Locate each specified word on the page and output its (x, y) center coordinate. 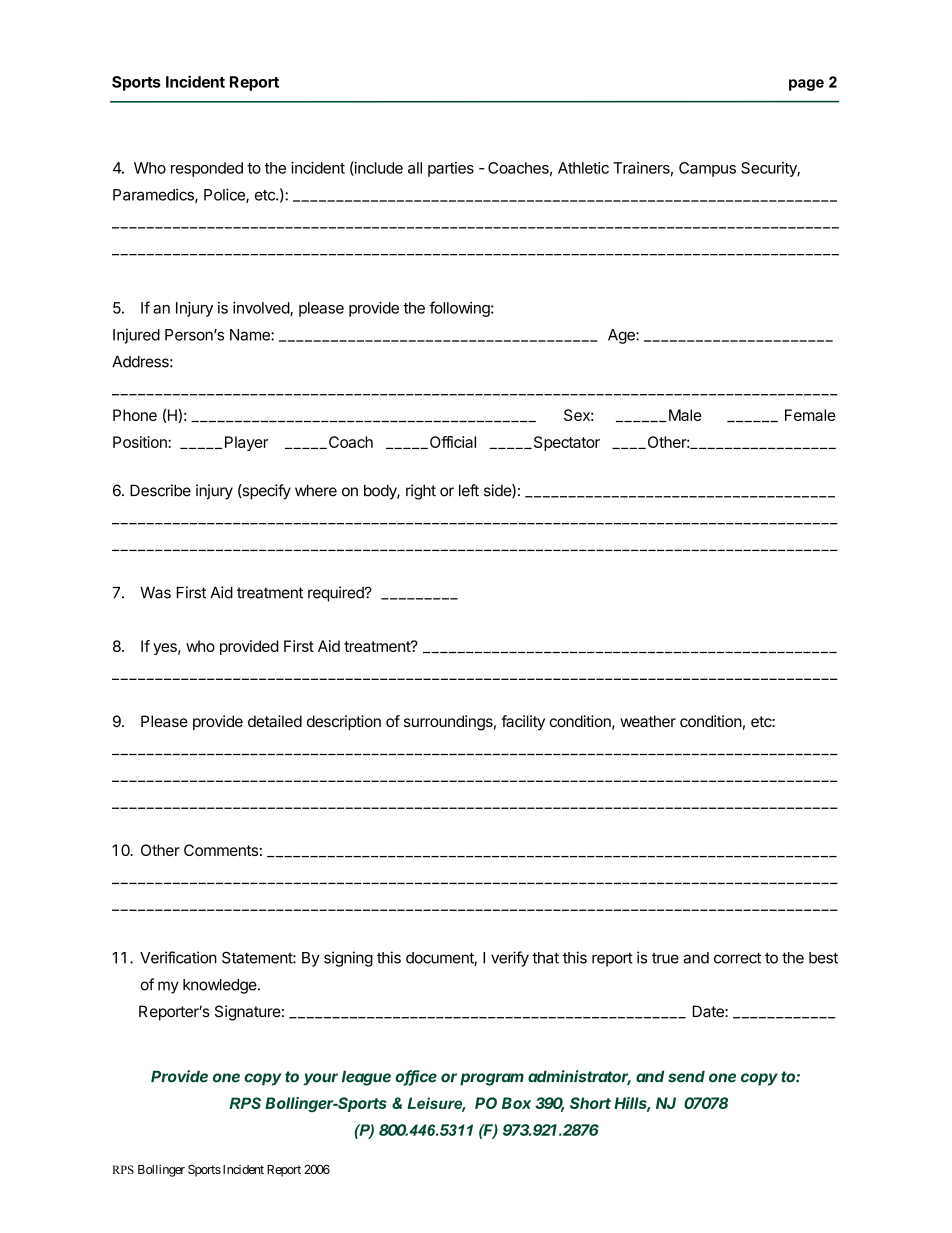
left (469, 490)
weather (648, 721)
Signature (248, 1013)
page (806, 85)
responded (207, 169)
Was (155, 593)
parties (451, 169)
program (492, 1079)
